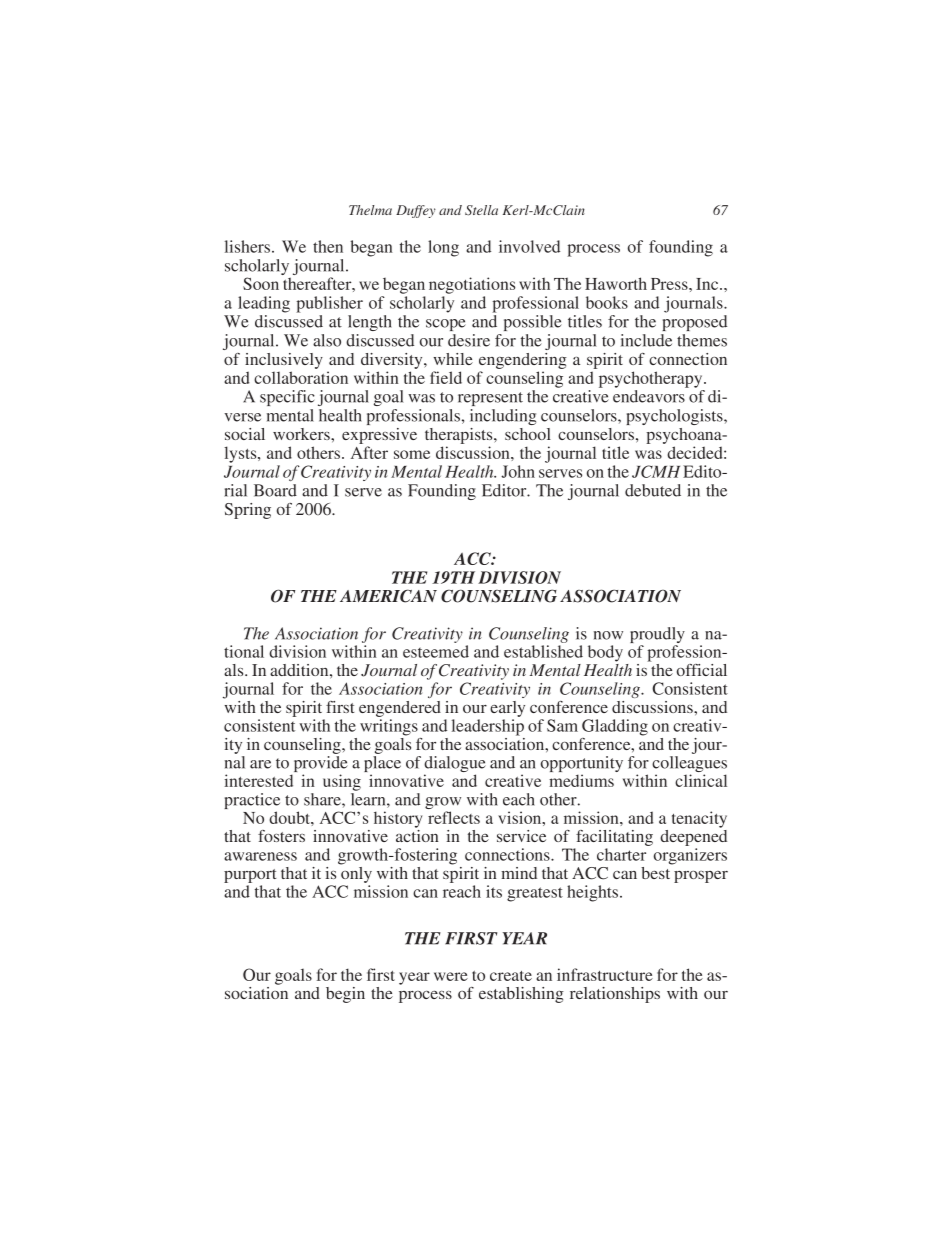  I want to click on Stella, so click(481, 210).
